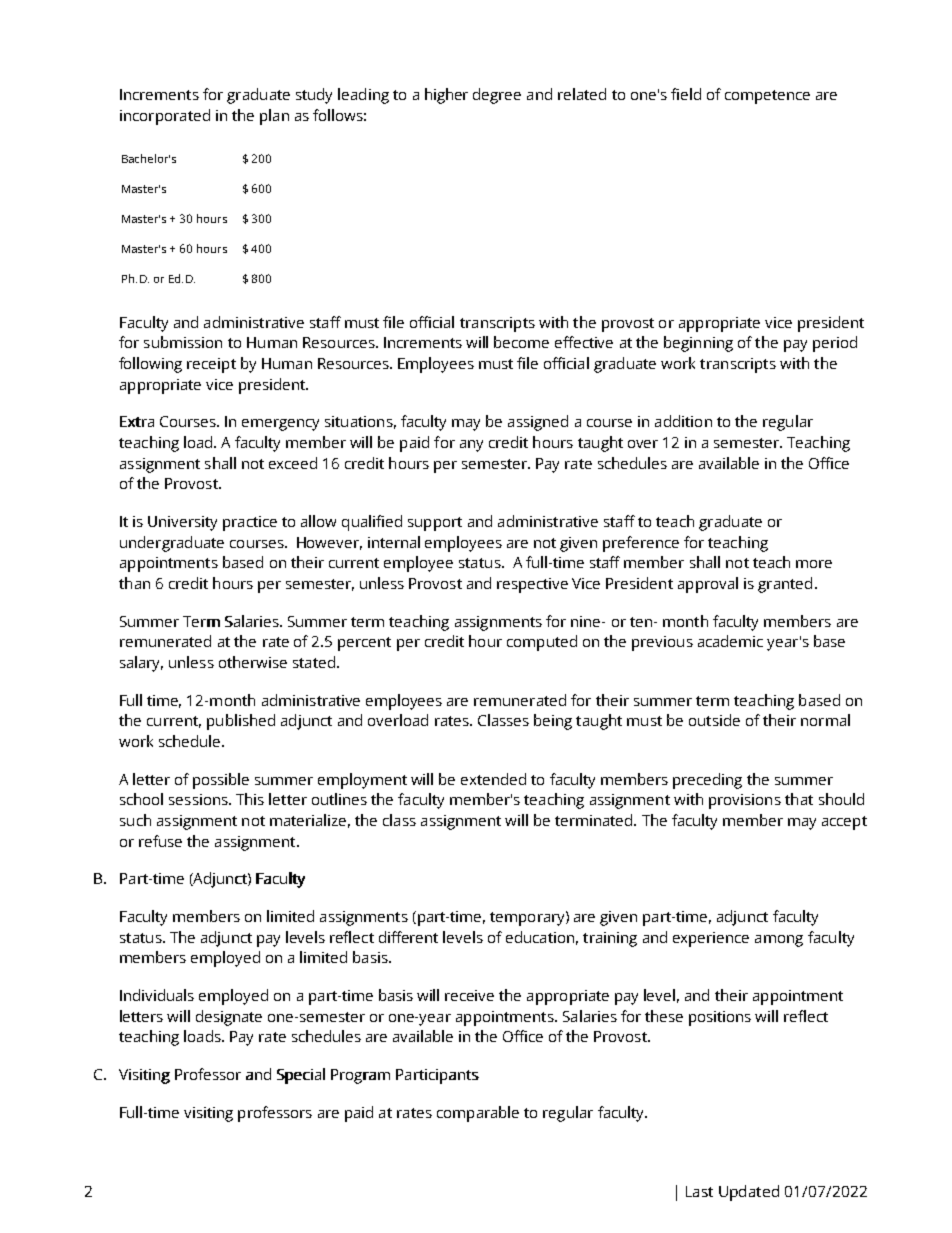  Describe the element at coordinates (497, 96) in the document. I see `degree` at that location.
